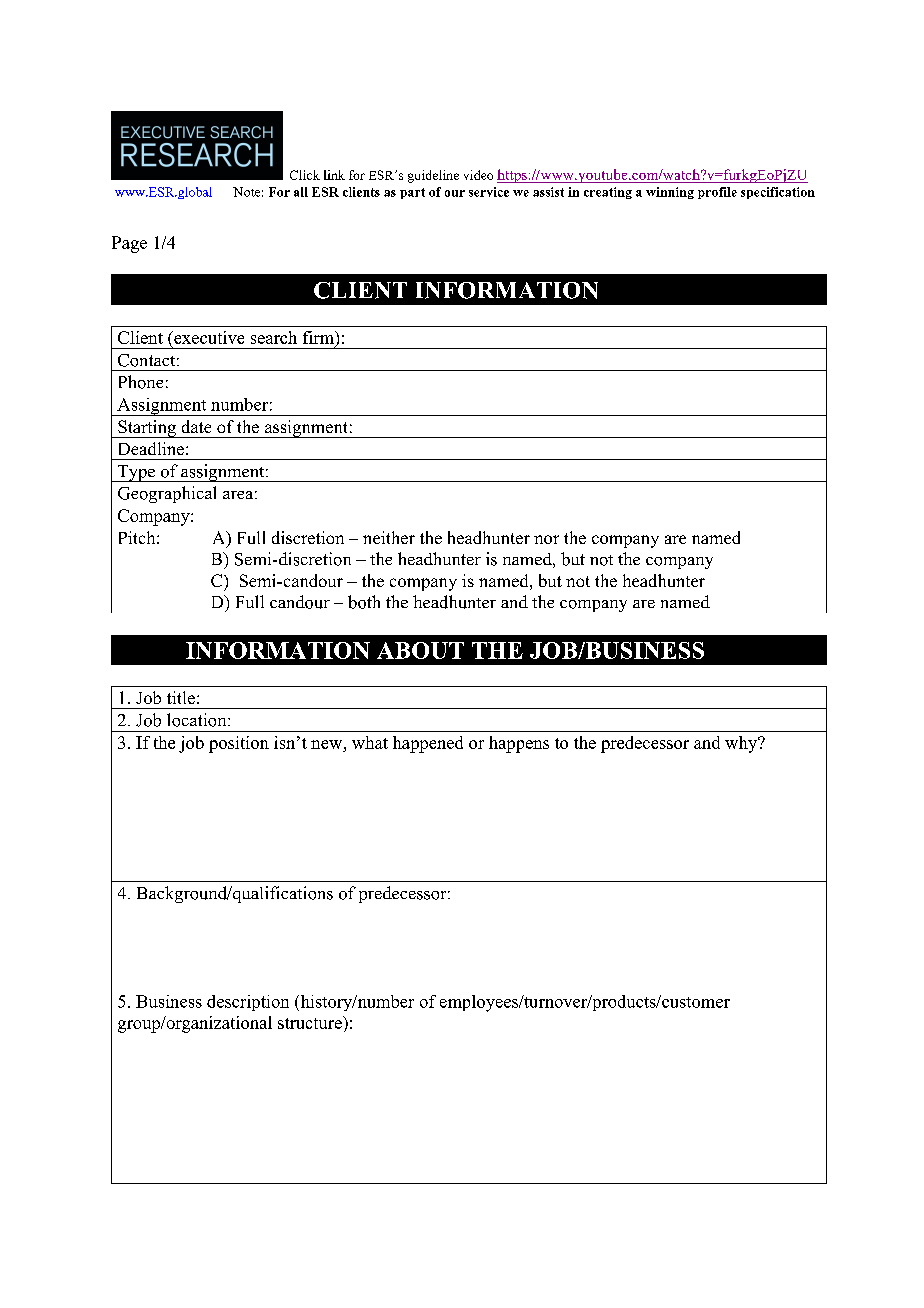 This screenshot has width=924, height=1308. Describe the element at coordinates (248, 1003) in the screenshot. I see `description` at that location.
